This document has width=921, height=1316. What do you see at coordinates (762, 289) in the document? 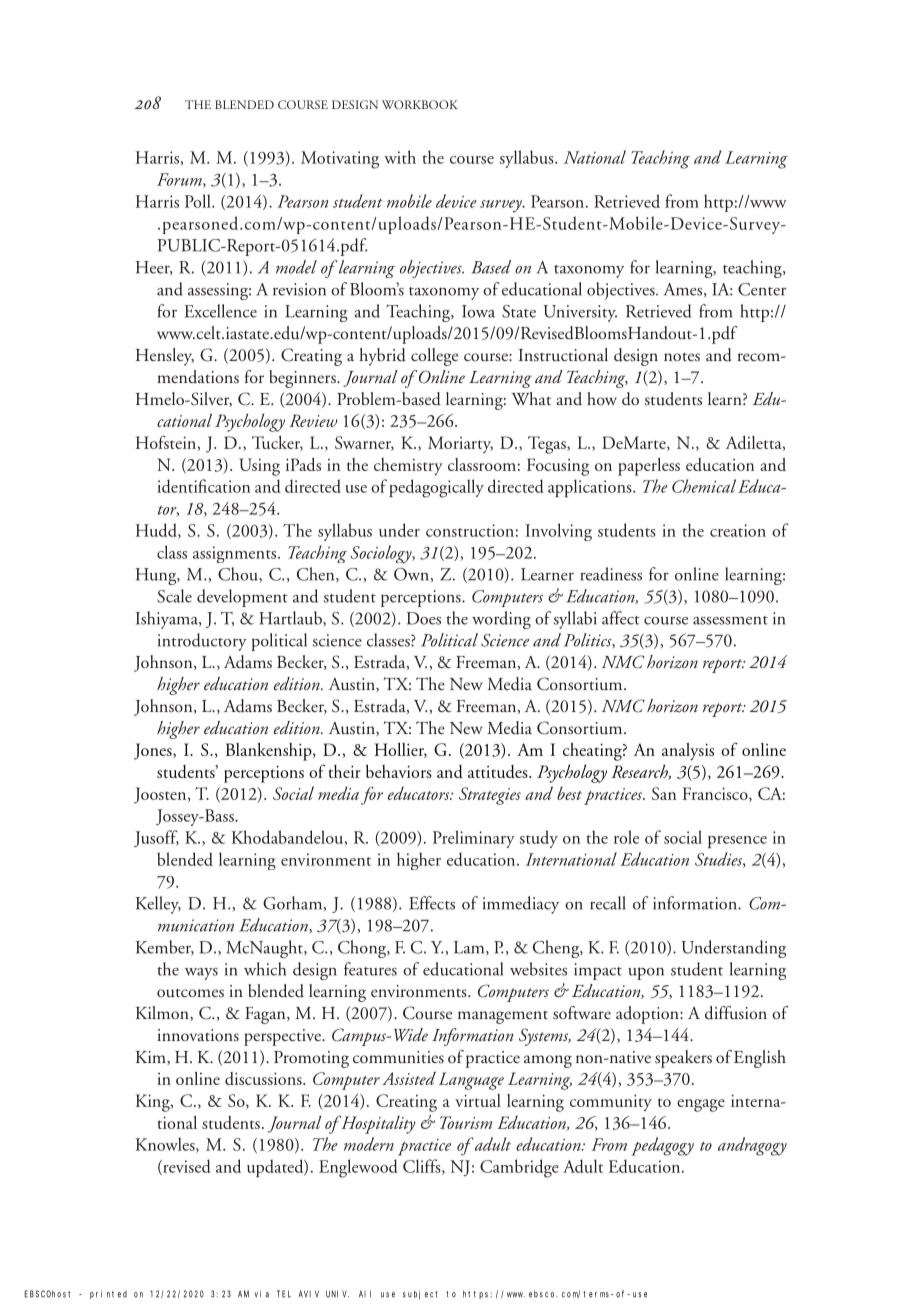
I see `Center` at bounding box center [762, 289].
